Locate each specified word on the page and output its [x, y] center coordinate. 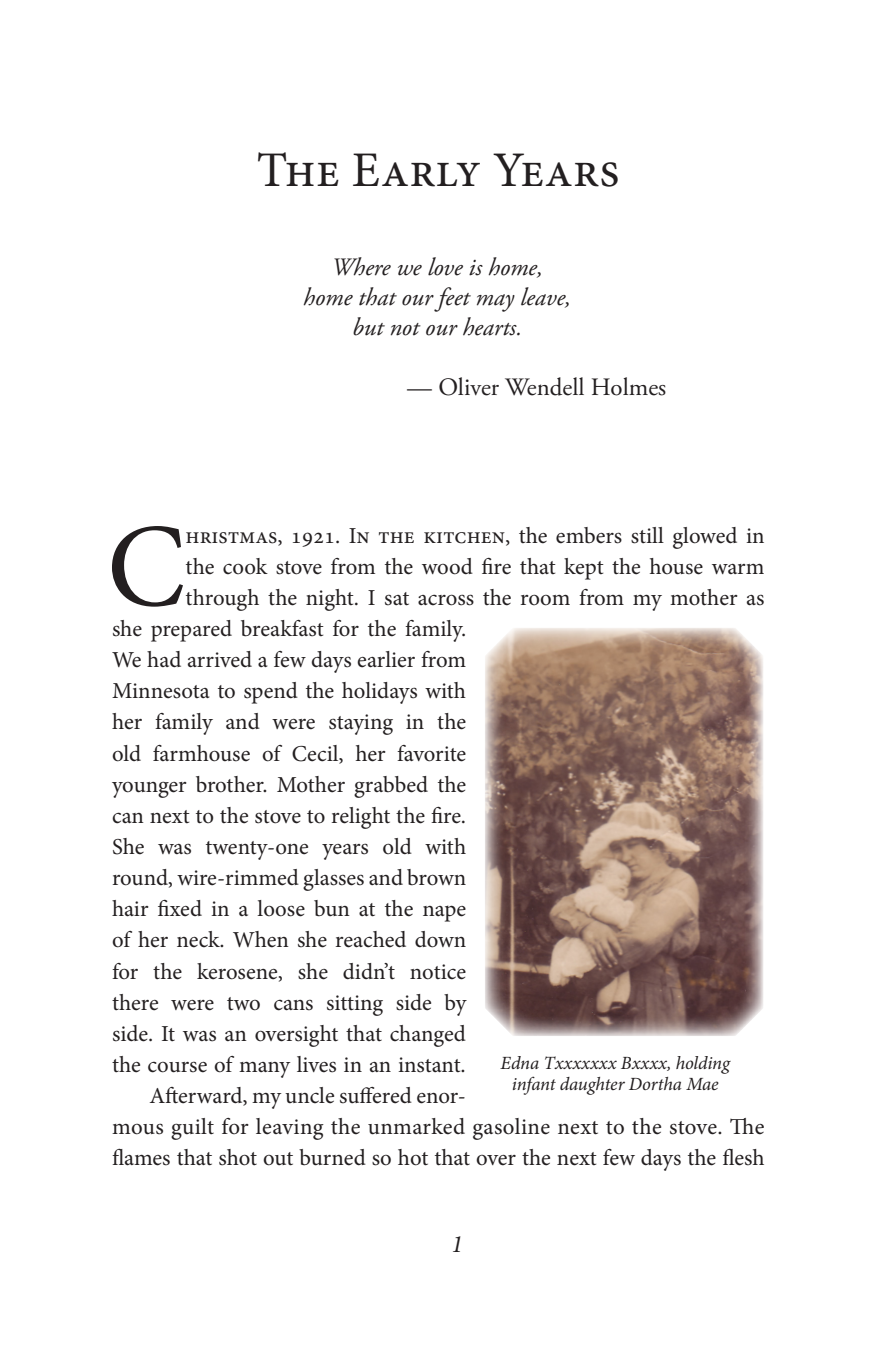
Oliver [469, 386]
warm [738, 569]
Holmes [629, 386]
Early [416, 170]
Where [362, 266]
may [496, 303]
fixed [180, 908]
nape [444, 913]
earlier [386, 659]
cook [245, 566]
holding [703, 1065]
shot [238, 1157]
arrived [220, 659]
